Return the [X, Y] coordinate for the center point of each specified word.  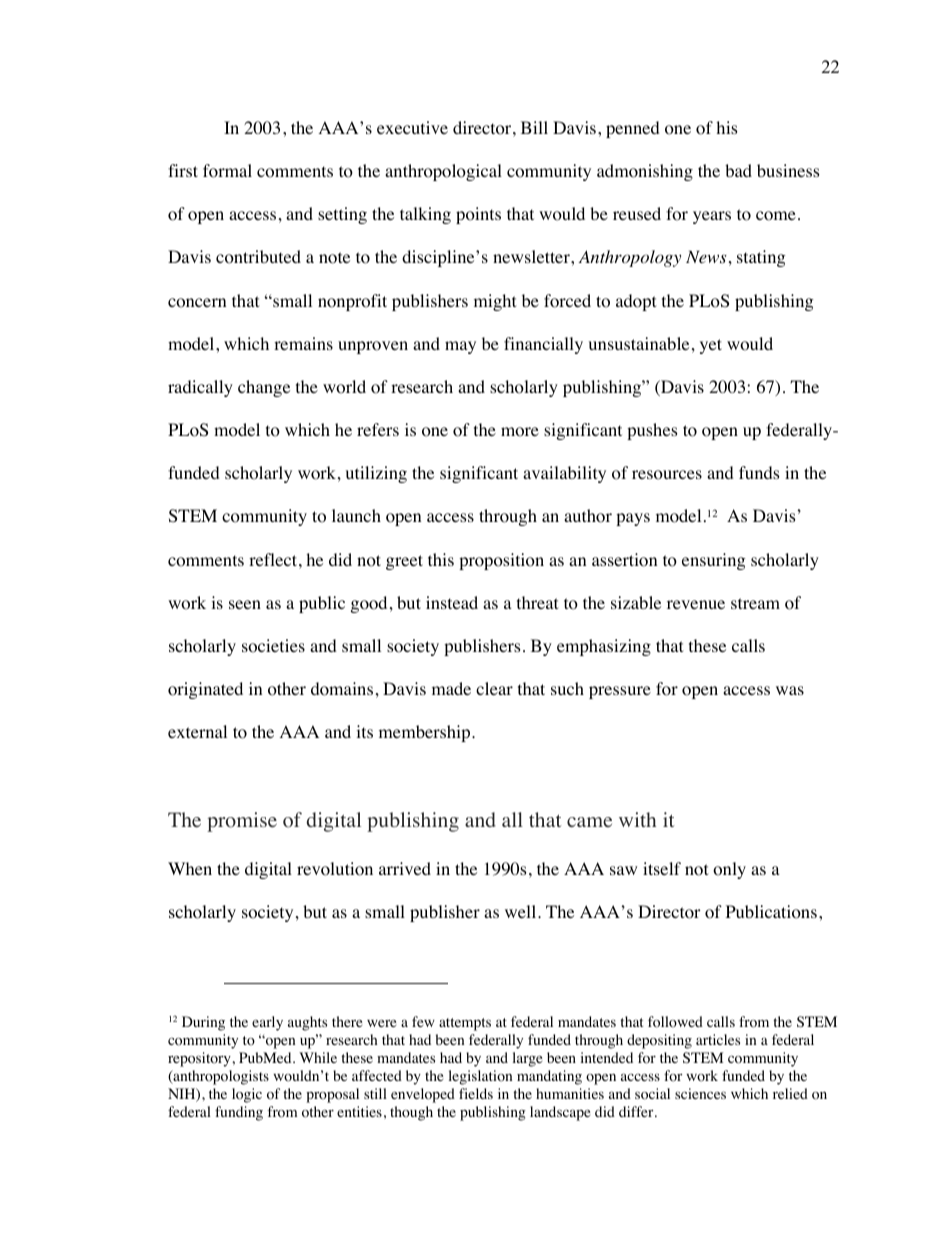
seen [245, 604]
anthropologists [220, 1077]
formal [227, 171]
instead [452, 602]
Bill [534, 127]
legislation [480, 1077]
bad [738, 170]
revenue [696, 604]
